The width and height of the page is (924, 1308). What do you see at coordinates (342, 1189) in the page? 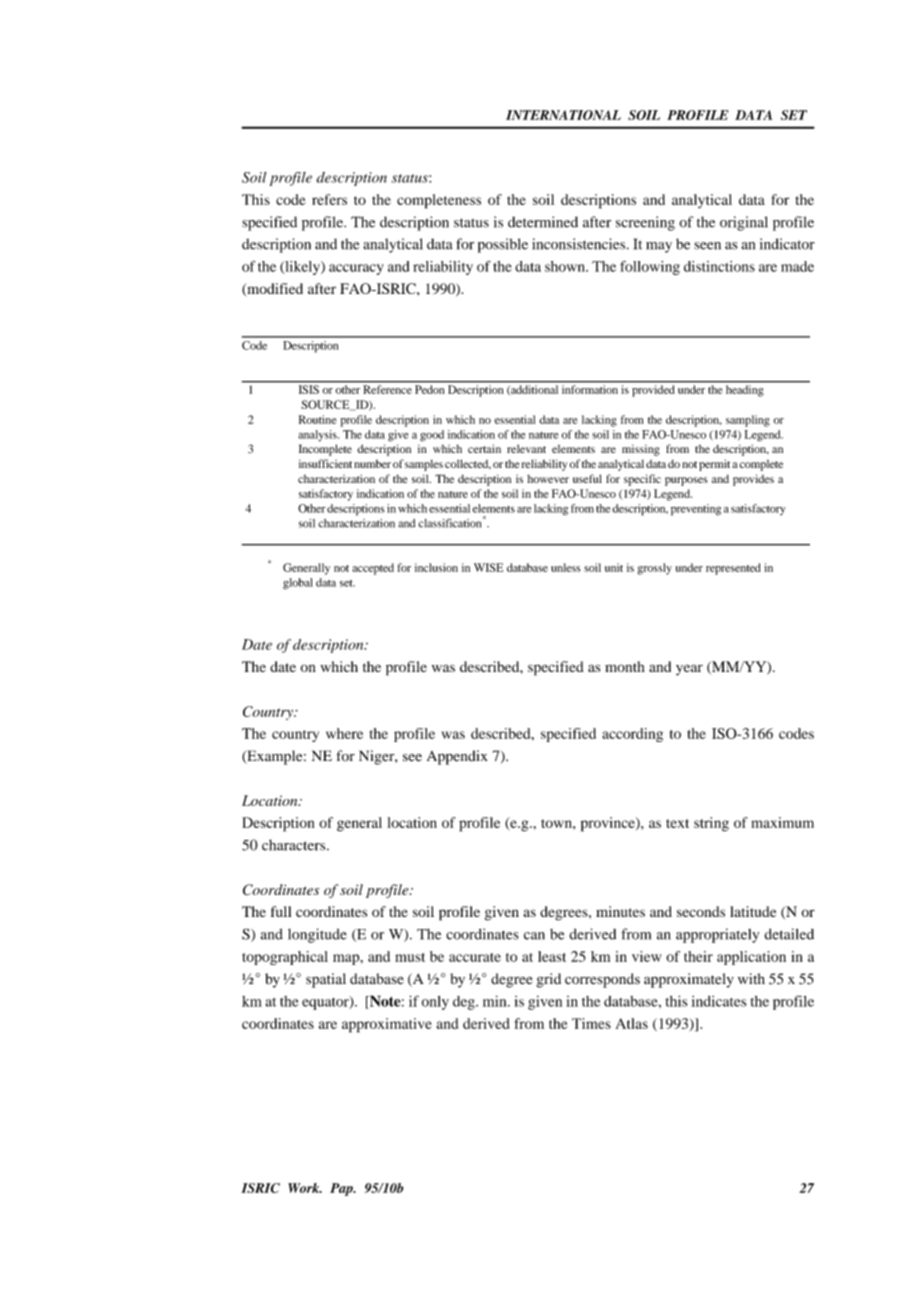
I see `Pap` at bounding box center [342, 1189].
